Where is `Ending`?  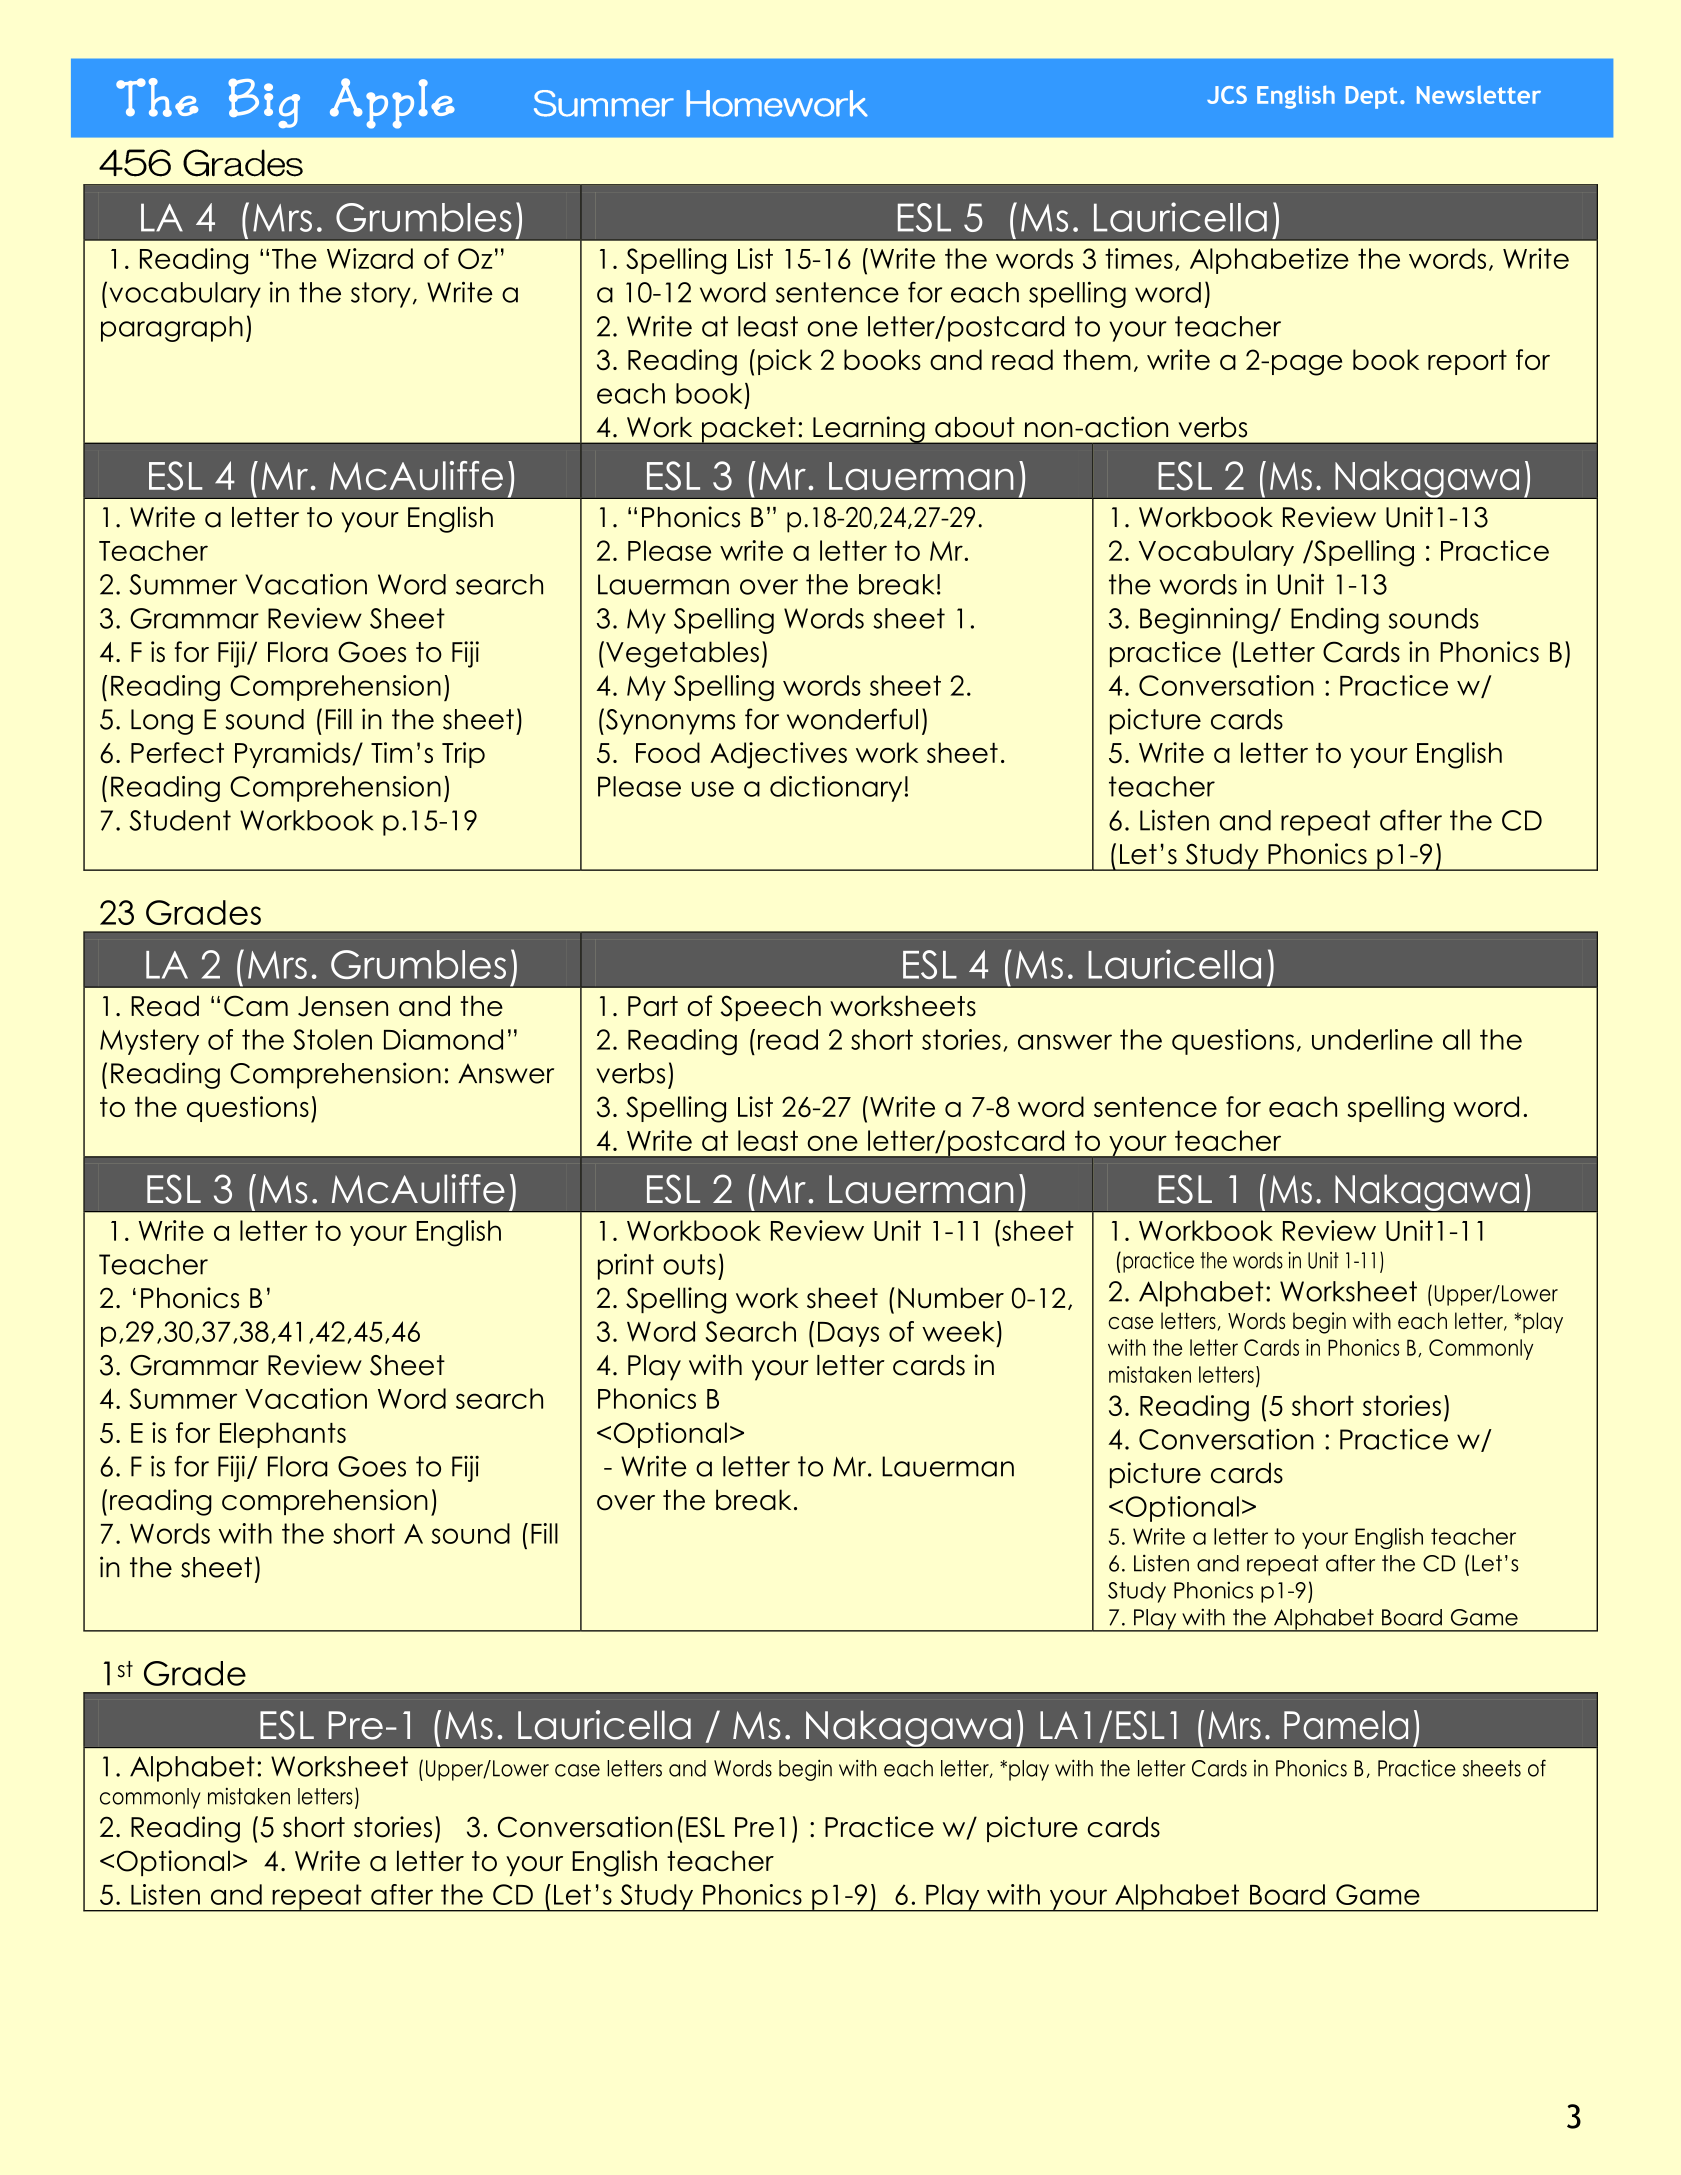 Ending is located at coordinates (1335, 621).
